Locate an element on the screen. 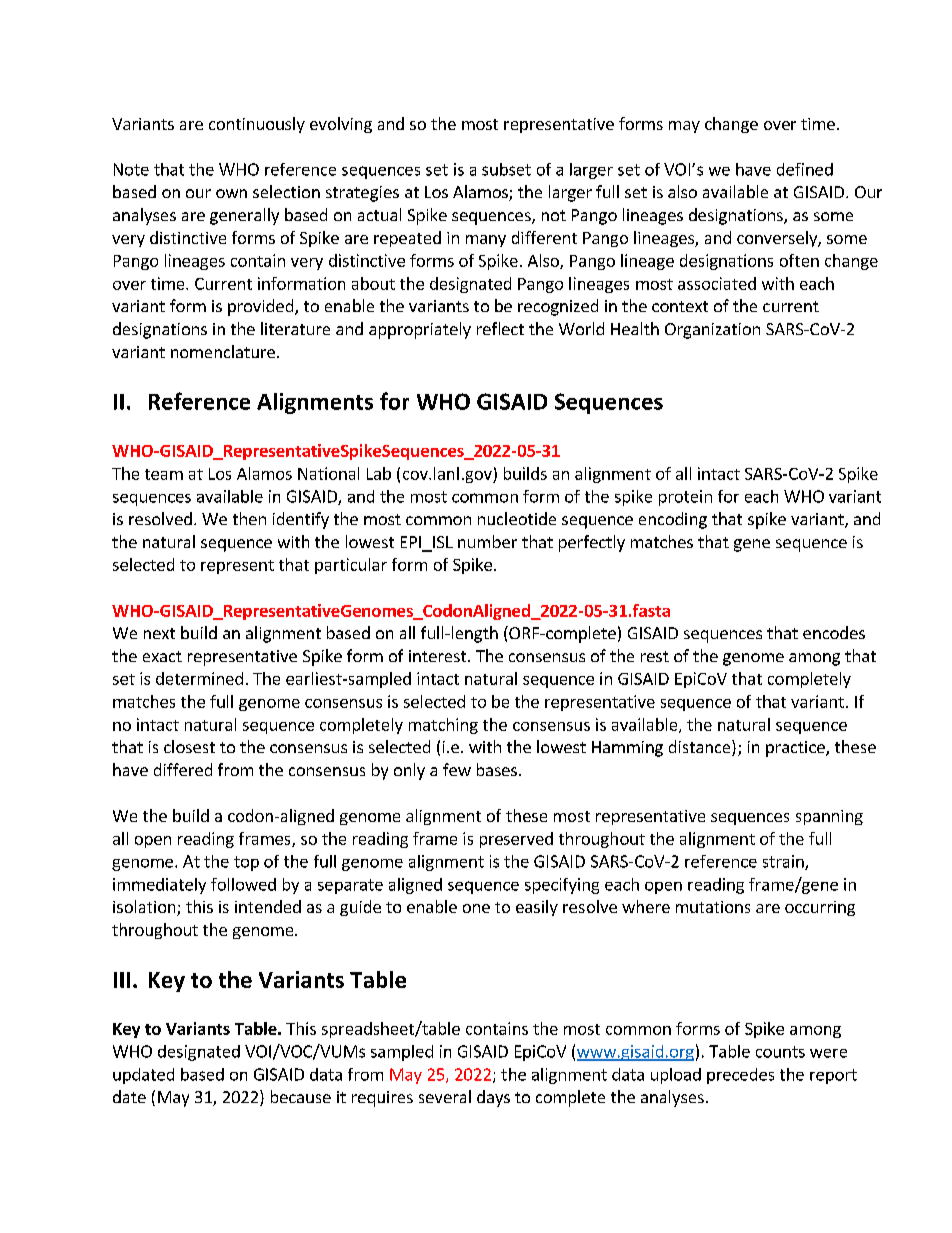  next is located at coordinates (159, 633).
